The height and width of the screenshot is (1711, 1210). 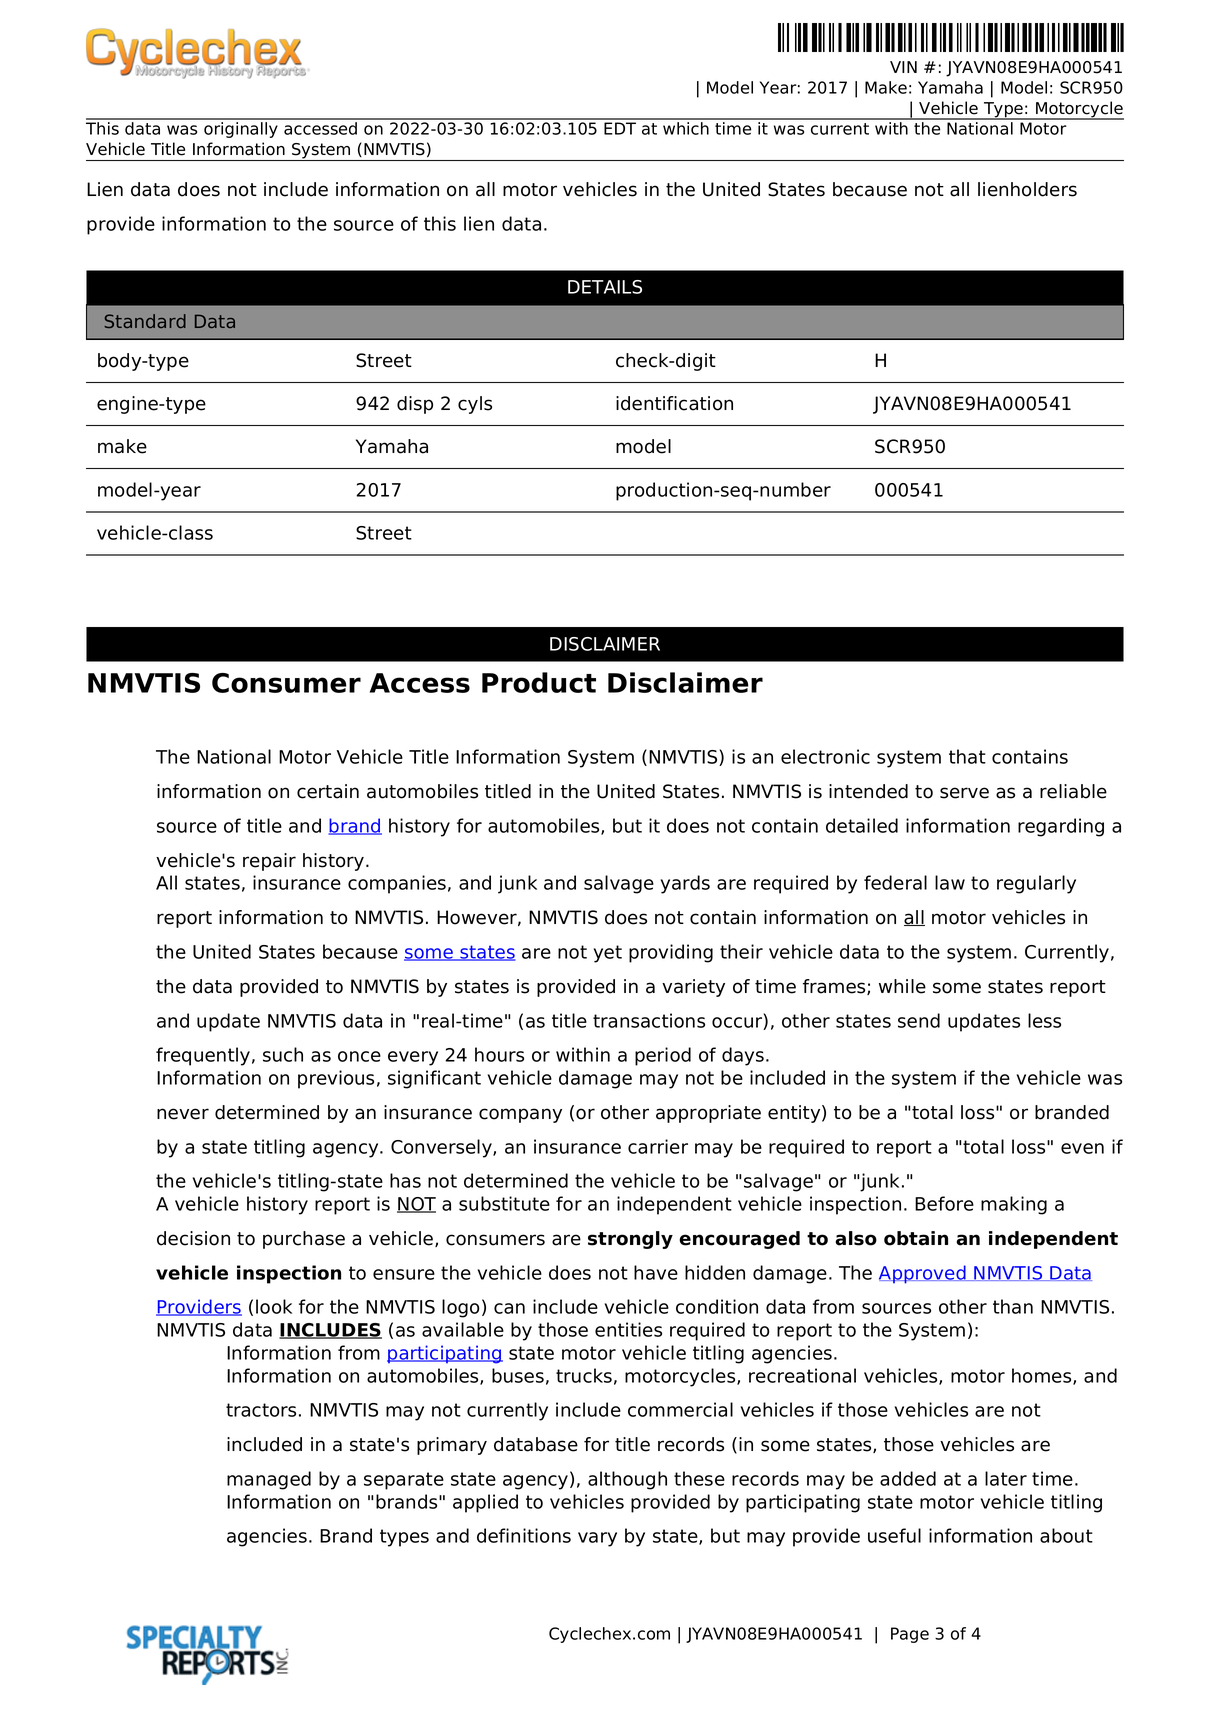 I want to click on purchase, so click(x=304, y=1240).
